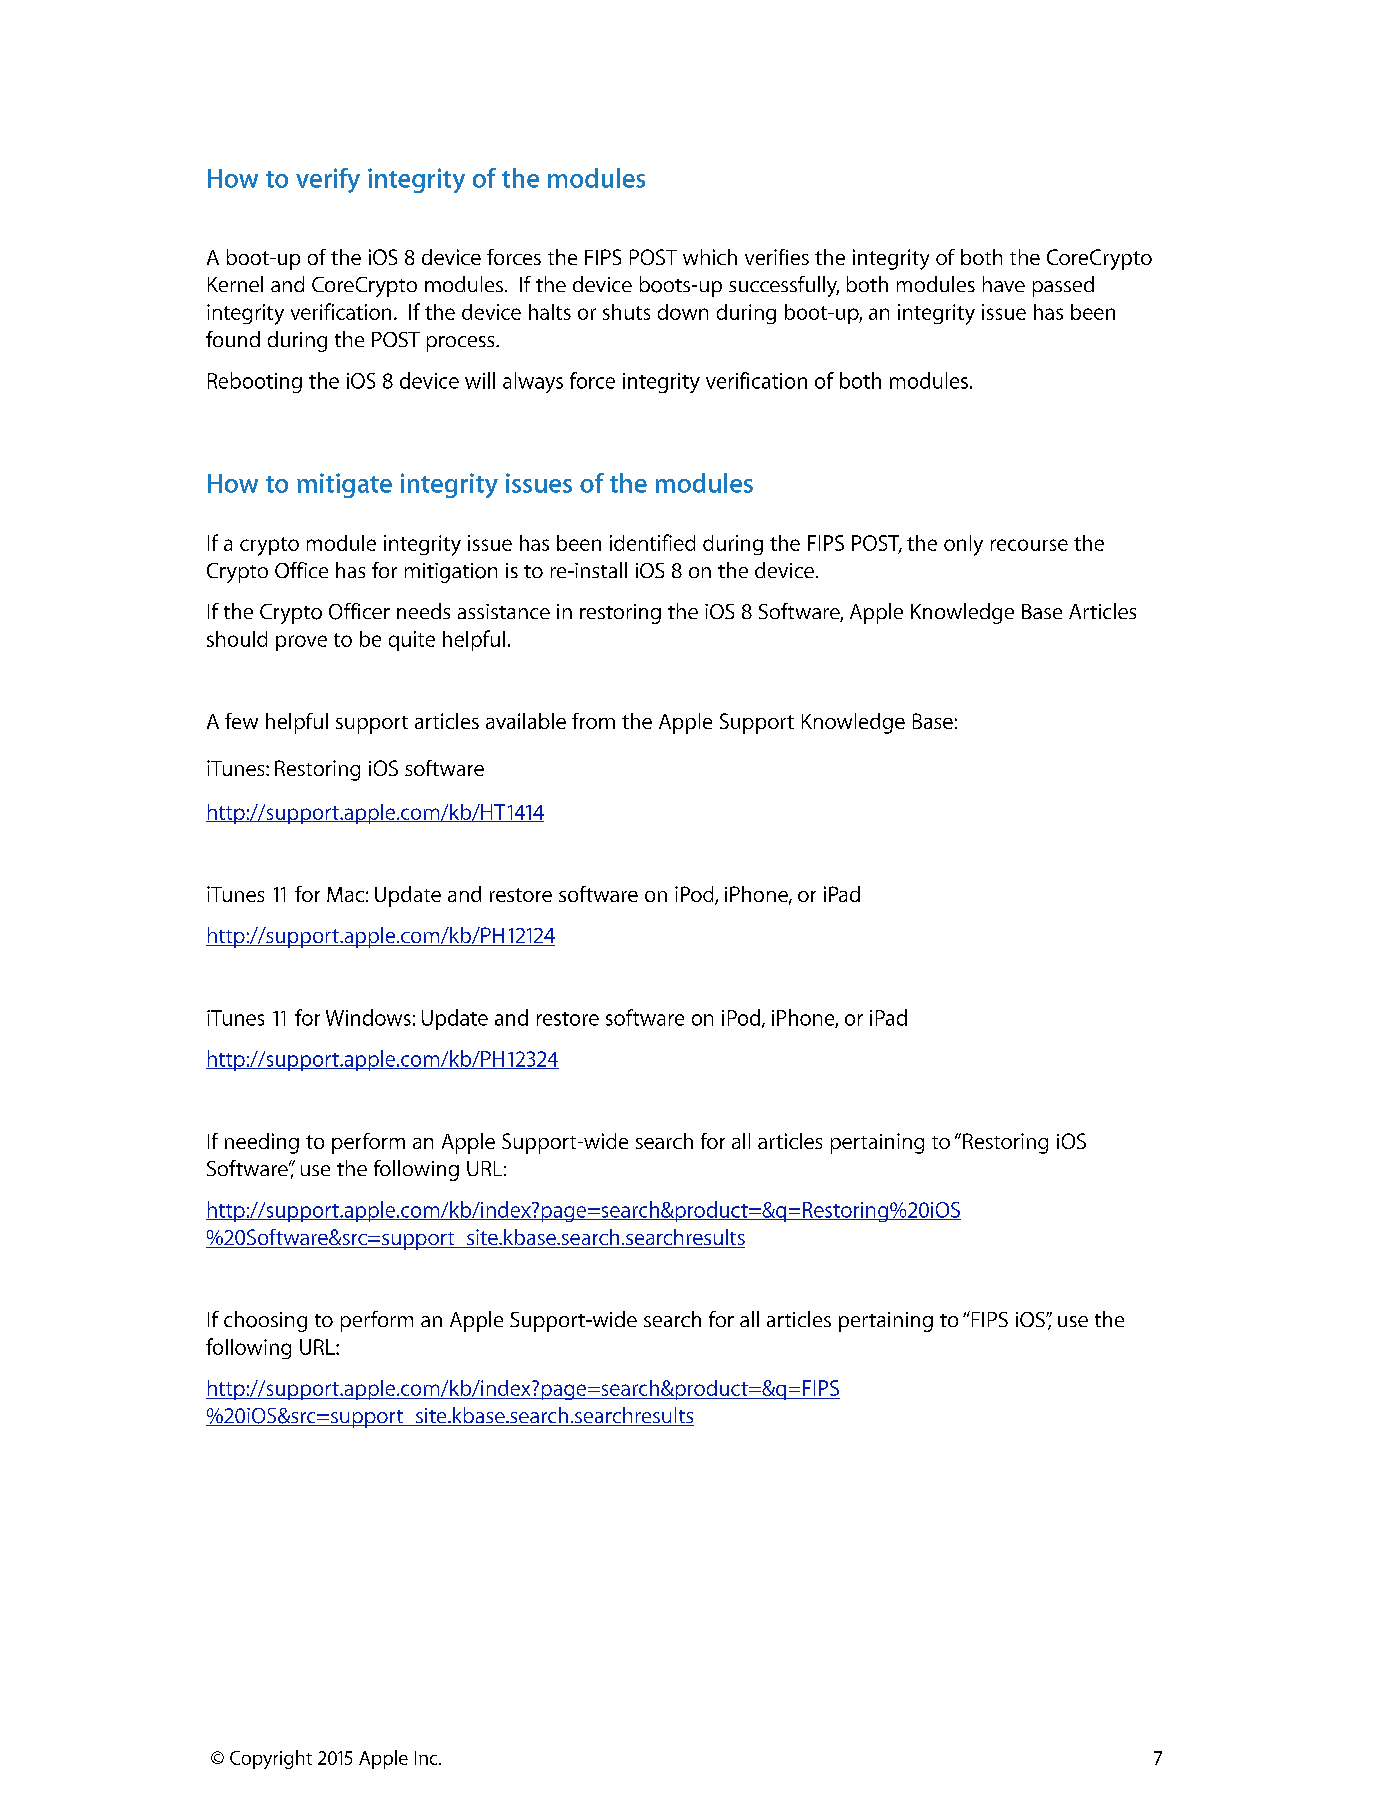 This screenshot has height=1811, width=1400. I want to click on have, so click(1004, 284).
